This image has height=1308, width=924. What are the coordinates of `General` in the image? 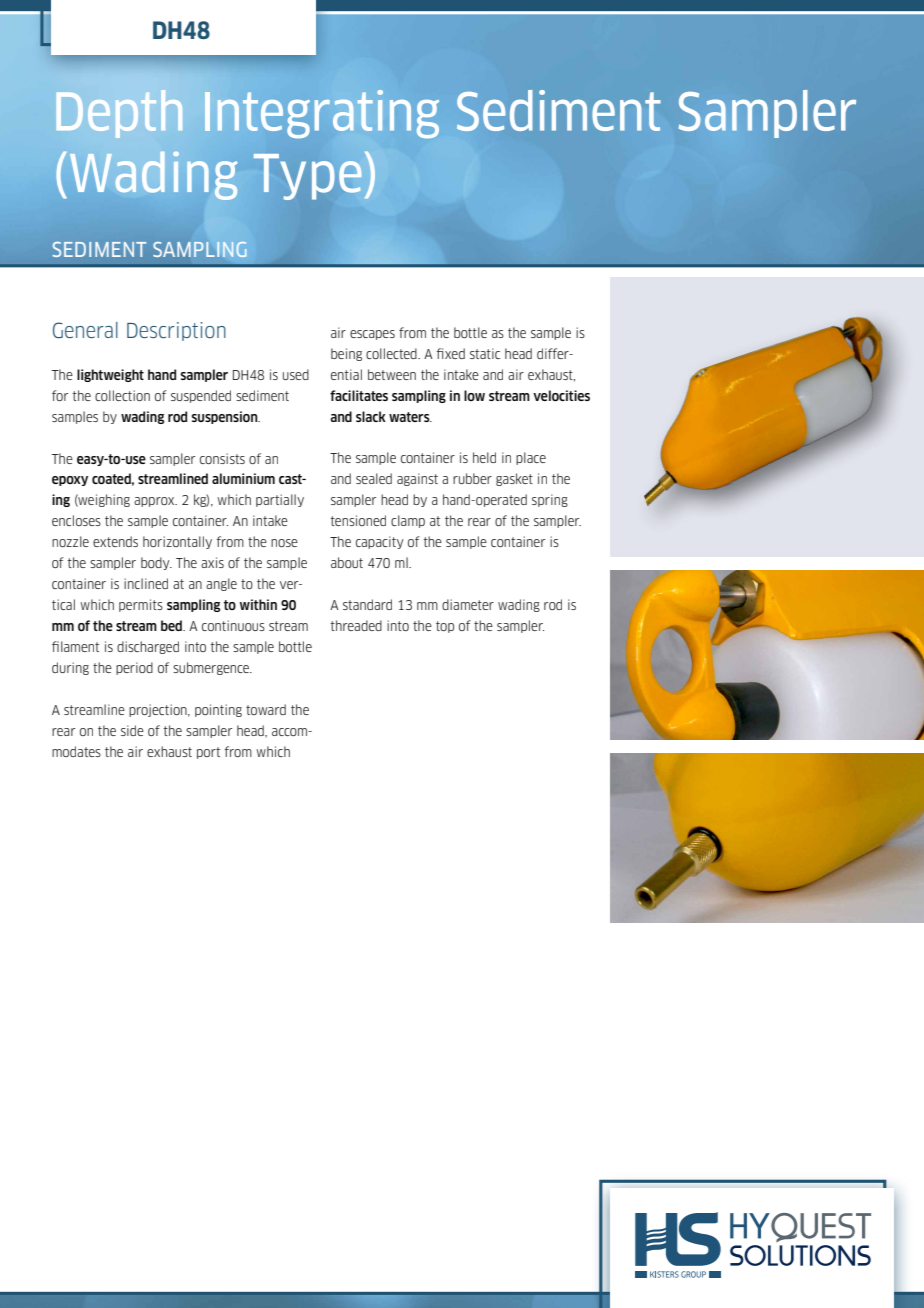 It's located at (85, 330).
